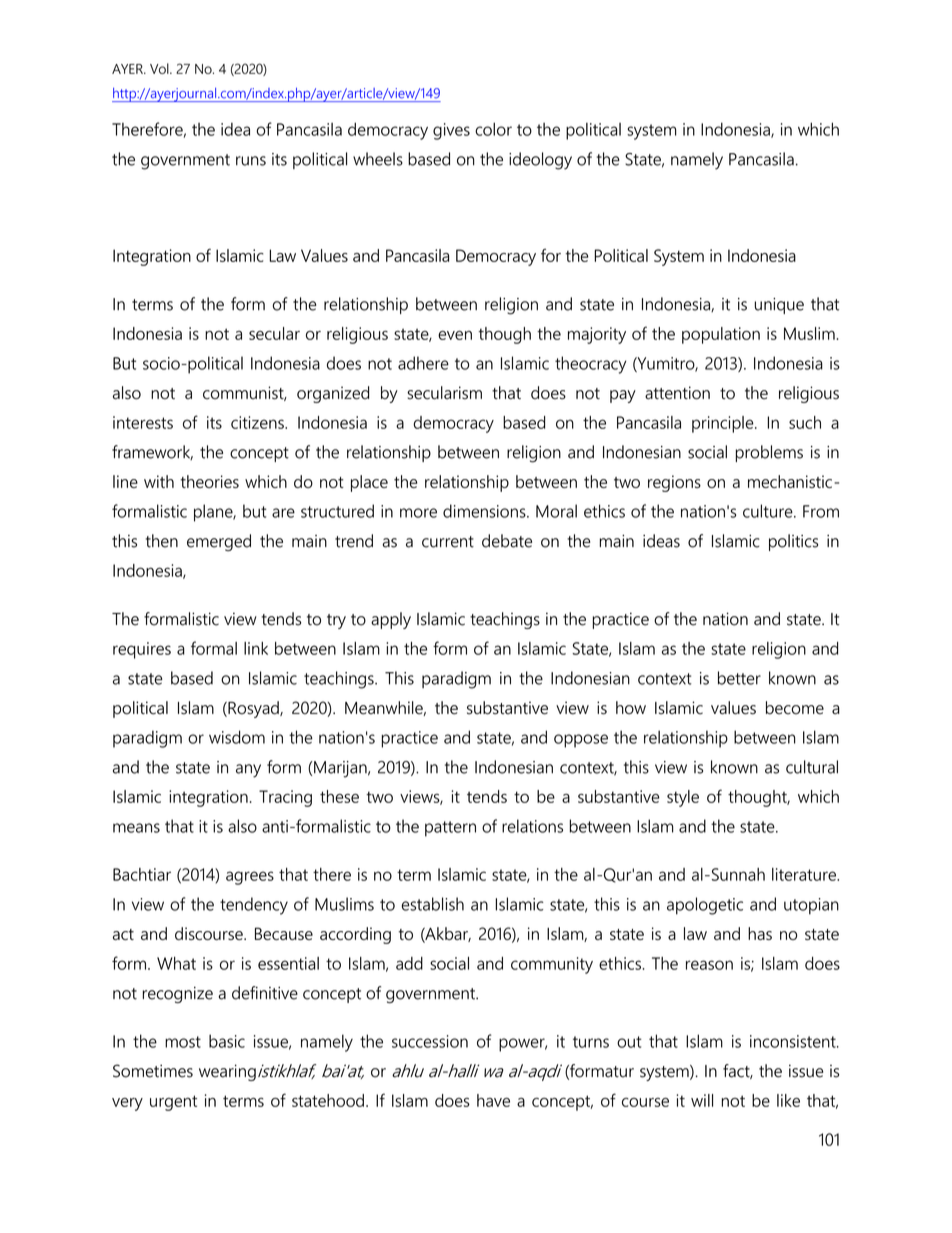 The image size is (952, 1233). Describe the element at coordinates (493, 129) in the document. I see `color` at that location.
